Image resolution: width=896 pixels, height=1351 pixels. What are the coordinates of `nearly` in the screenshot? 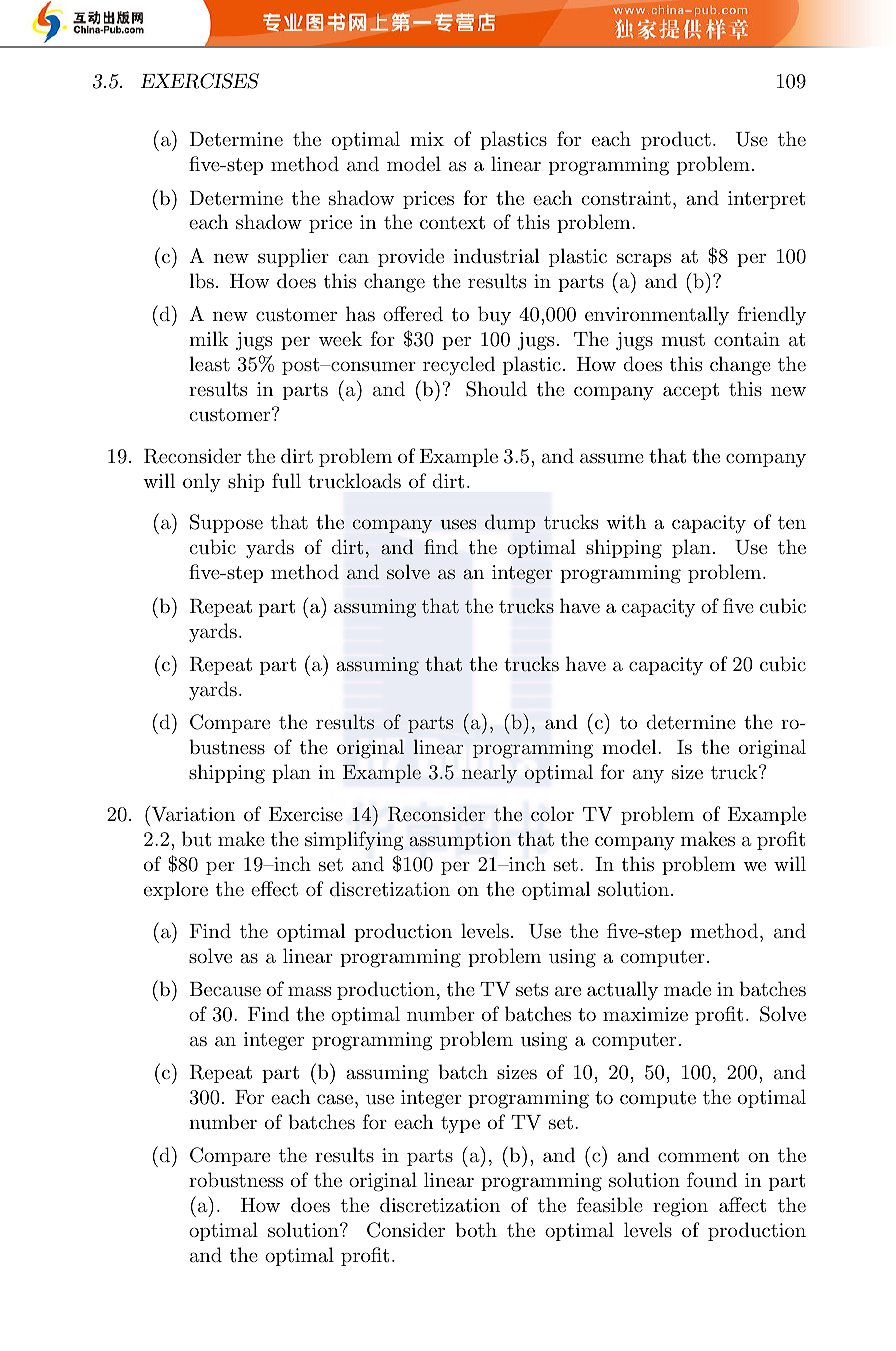 It's located at (489, 773).
